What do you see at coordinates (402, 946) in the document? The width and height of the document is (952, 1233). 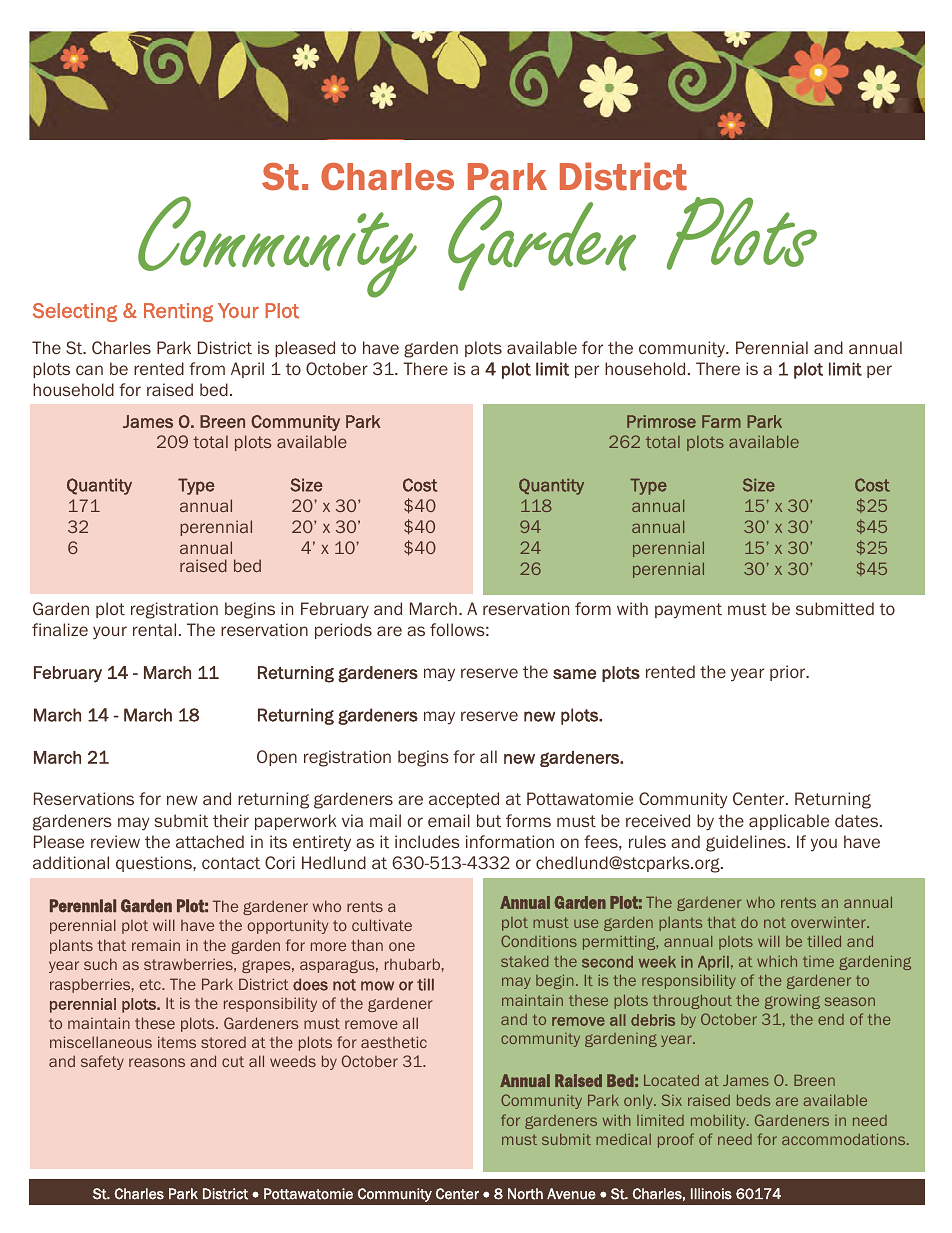 I see `one` at bounding box center [402, 946].
